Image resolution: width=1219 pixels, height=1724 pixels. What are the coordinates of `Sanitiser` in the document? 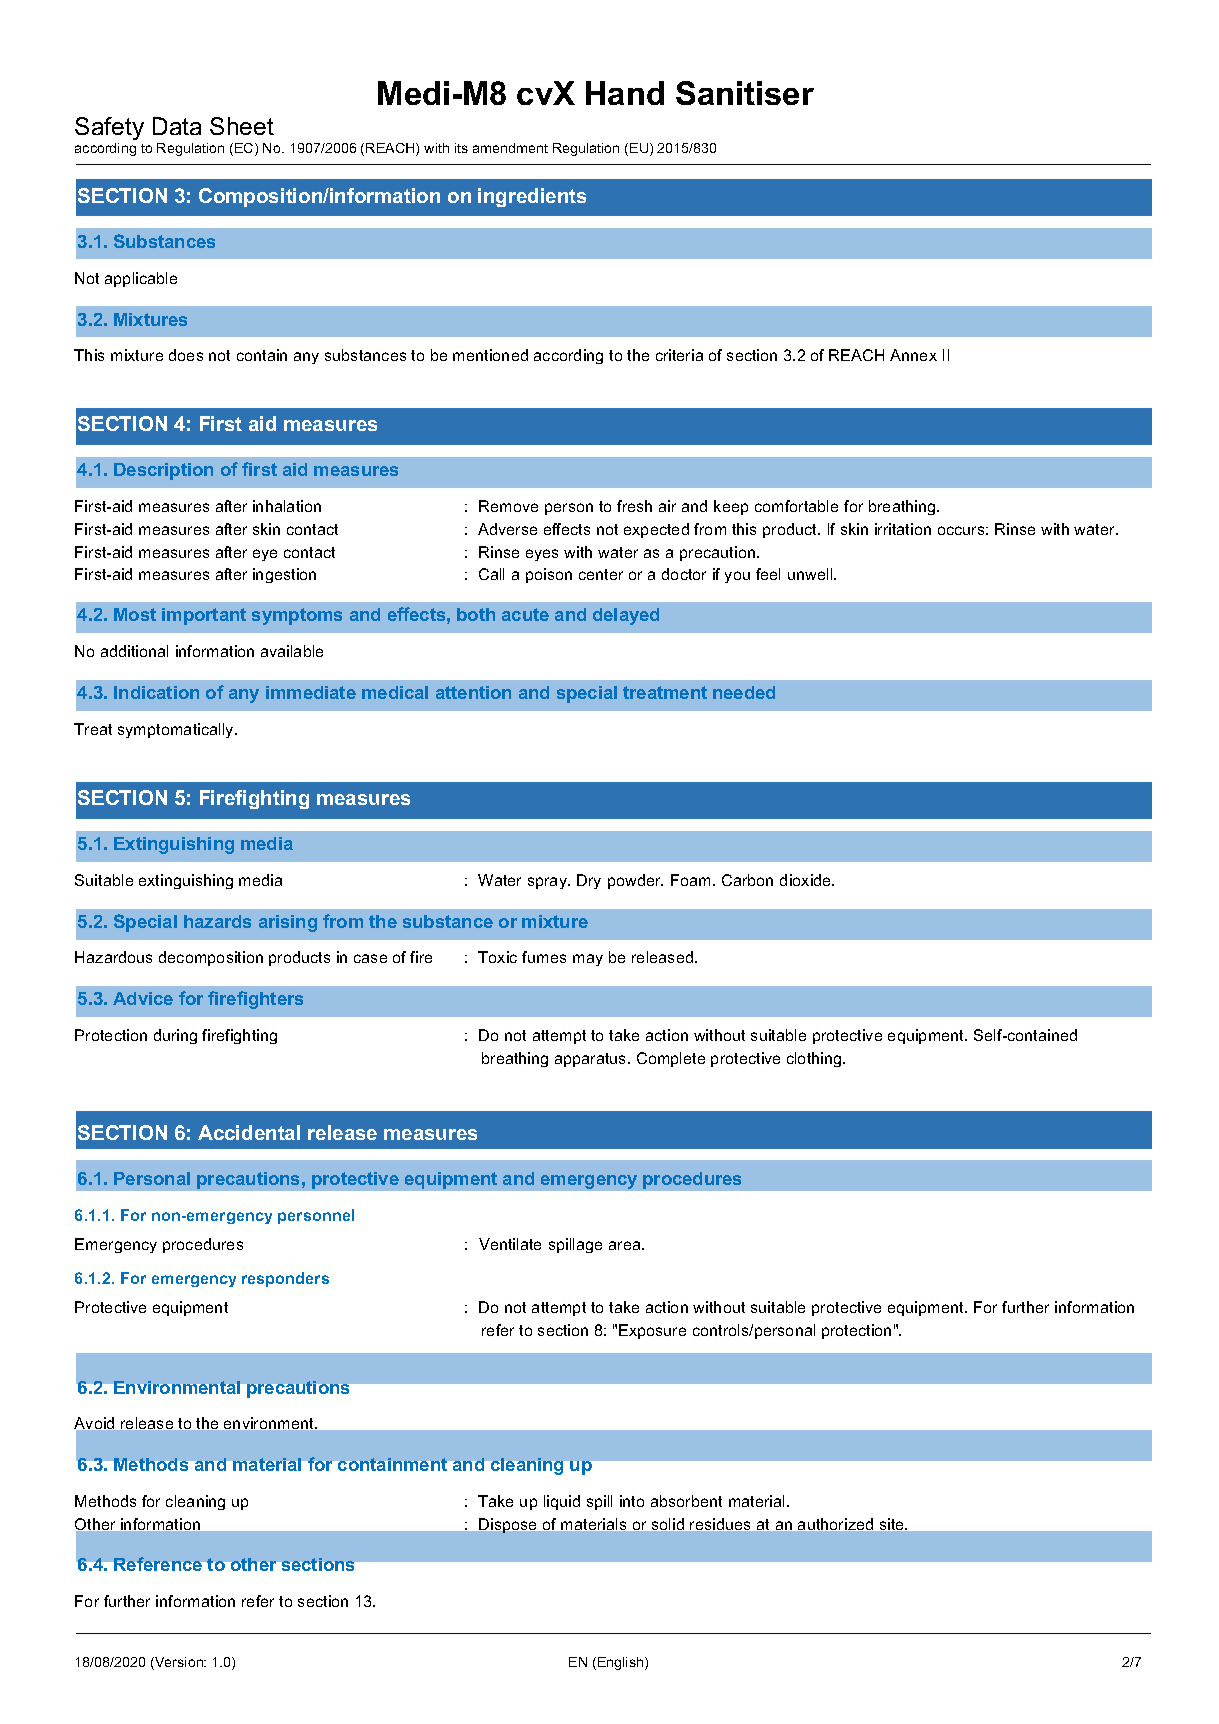 It's located at (745, 93).
